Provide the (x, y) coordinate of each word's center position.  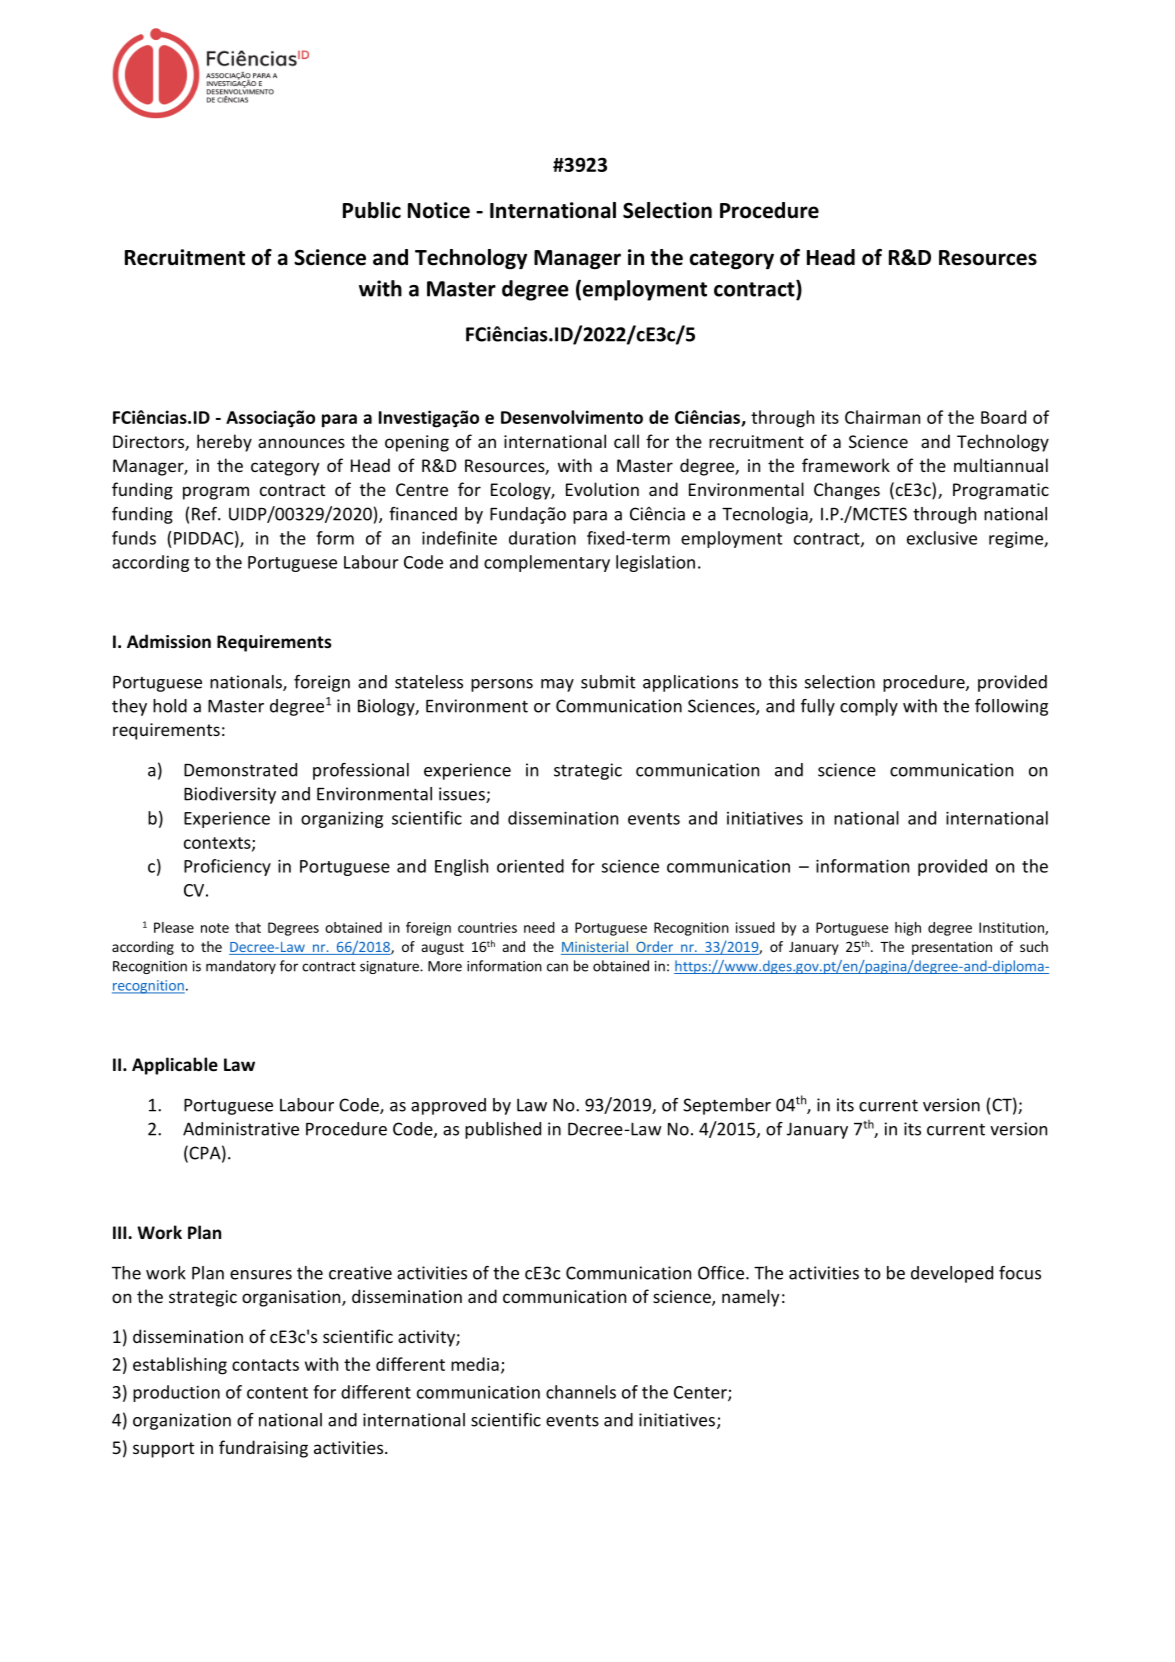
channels (581, 1392)
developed (952, 1274)
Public (372, 210)
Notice (439, 210)
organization (182, 1421)
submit (608, 682)
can (557, 967)
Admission (169, 641)
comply (869, 707)
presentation (952, 948)
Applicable (175, 1066)
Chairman (882, 417)
